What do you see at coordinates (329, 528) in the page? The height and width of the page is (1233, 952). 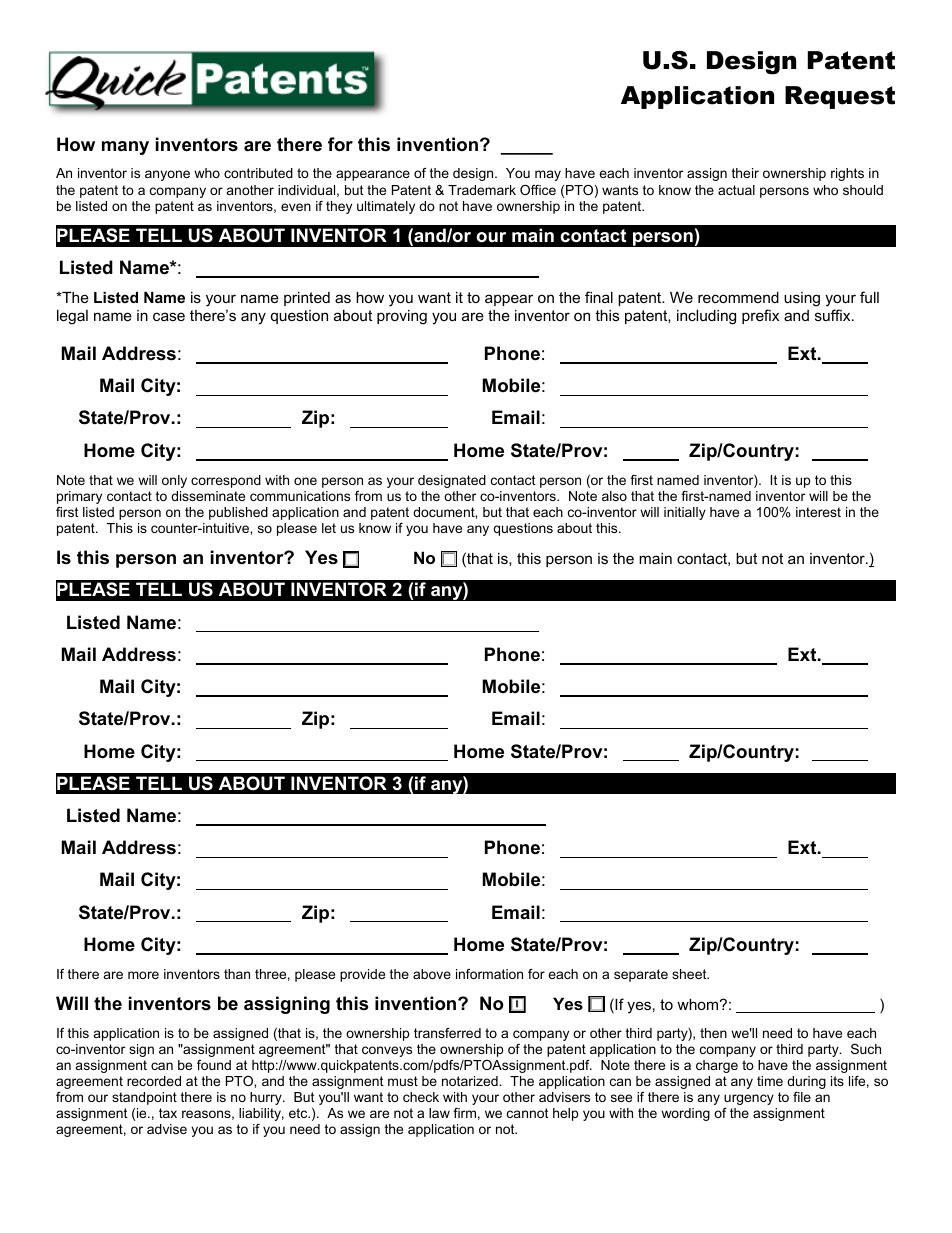 I see `let` at bounding box center [329, 528].
